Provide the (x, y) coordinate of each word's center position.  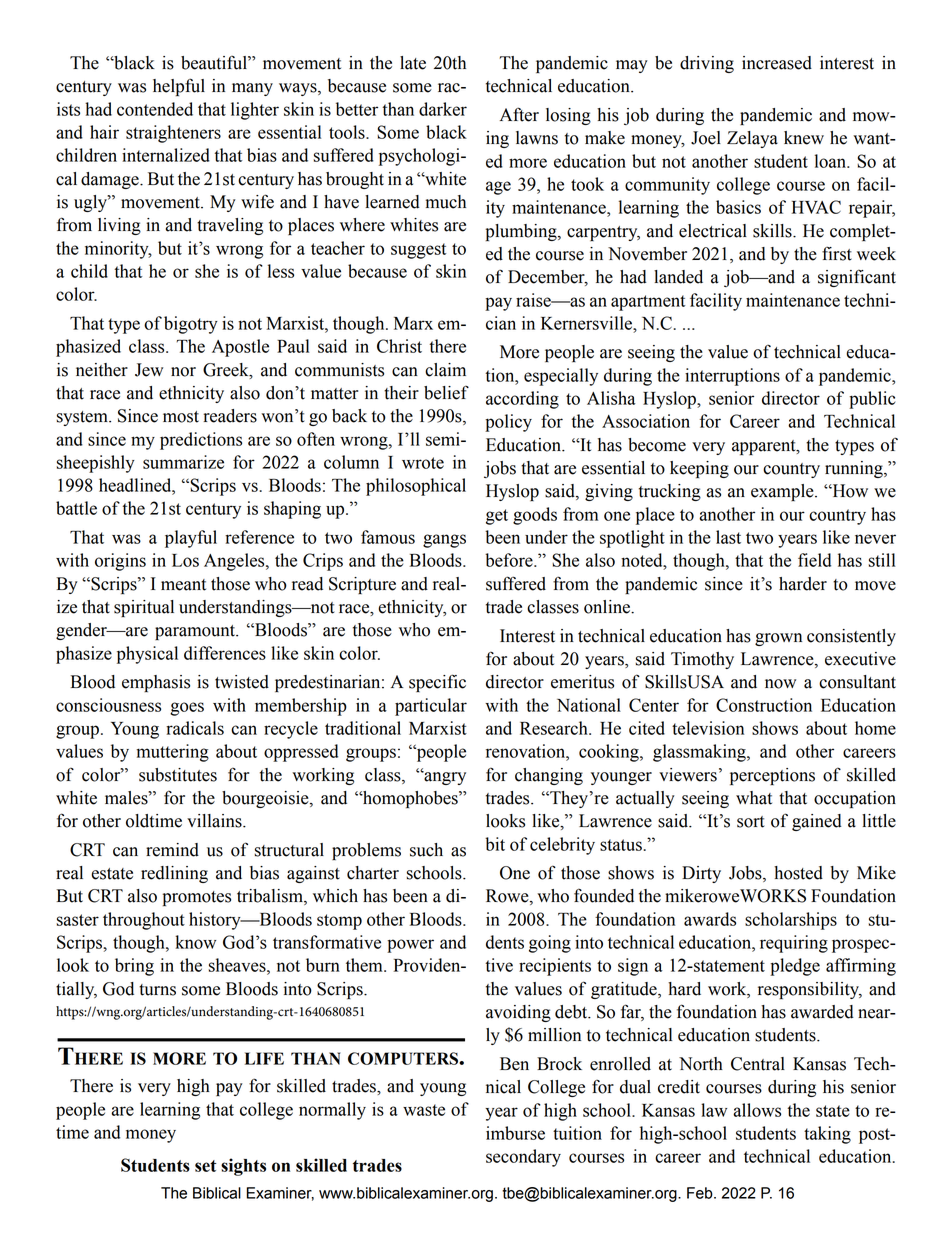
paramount (196, 632)
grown (778, 639)
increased (777, 63)
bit (495, 844)
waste (424, 1110)
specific (437, 683)
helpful (179, 87)
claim (445, 370)
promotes (197, 898)
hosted (798, 873)
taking (827, 1135)
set (206, 1166)
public (872, 400)
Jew (149, 370)
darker (443, 109)
